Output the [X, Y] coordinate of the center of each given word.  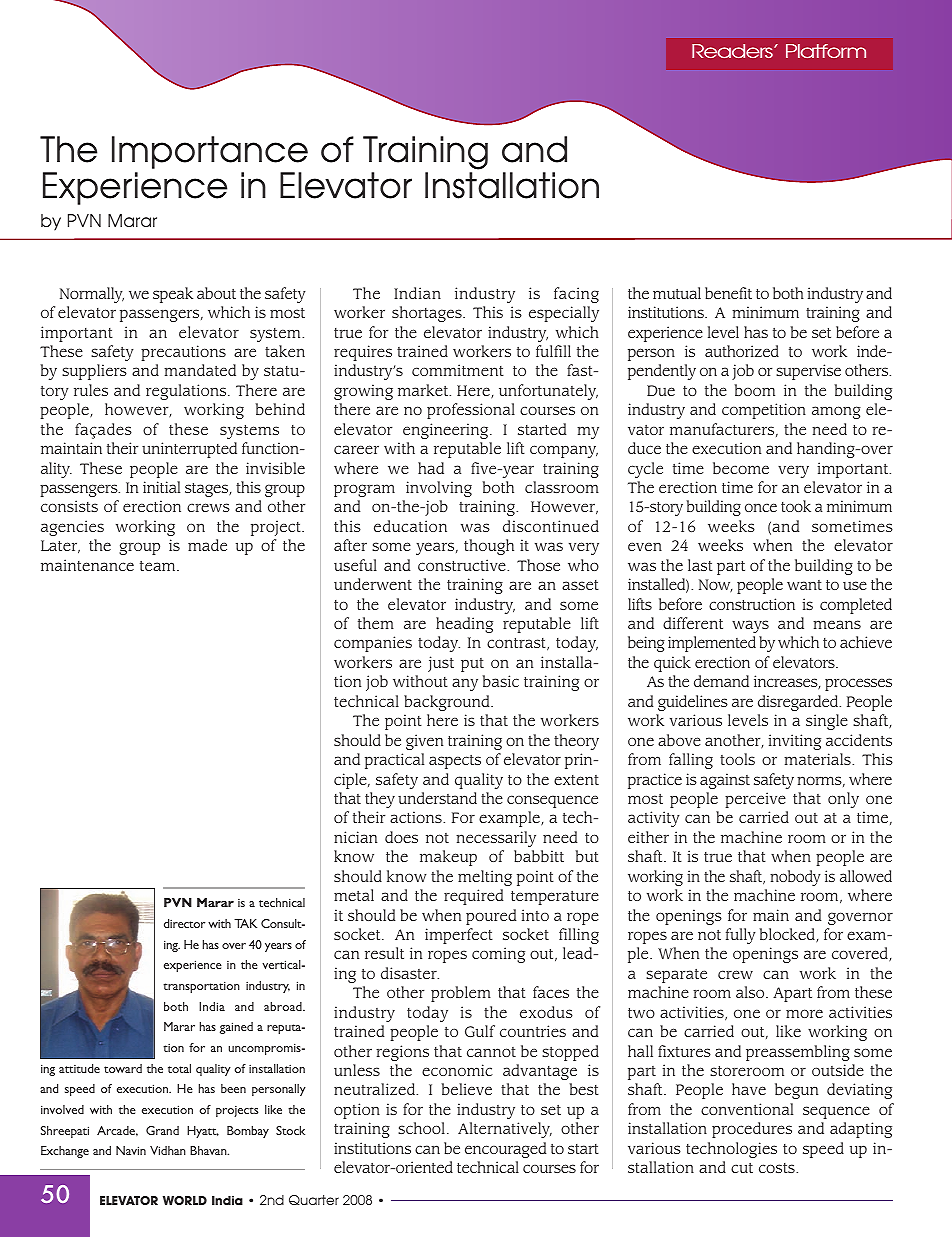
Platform [826, 51]
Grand [162, 1130]
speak [173, 295]
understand [437, 798]
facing [576, 295]
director [184, 923]
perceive [755, 800]
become [741, 468]
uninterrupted [189, 450]
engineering [447, 431]
